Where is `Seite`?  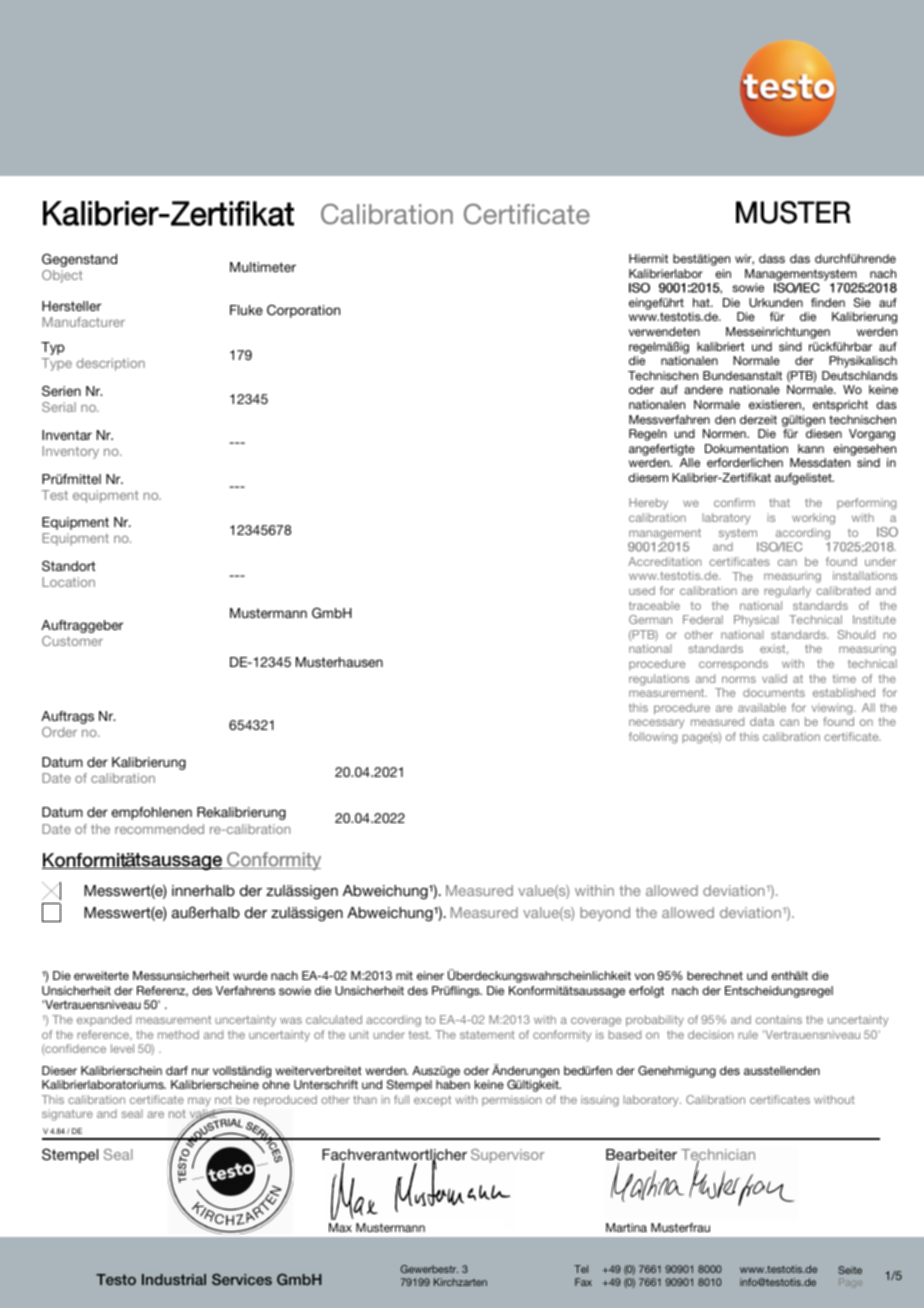 Seite is located at coordinates (850, 1270).
